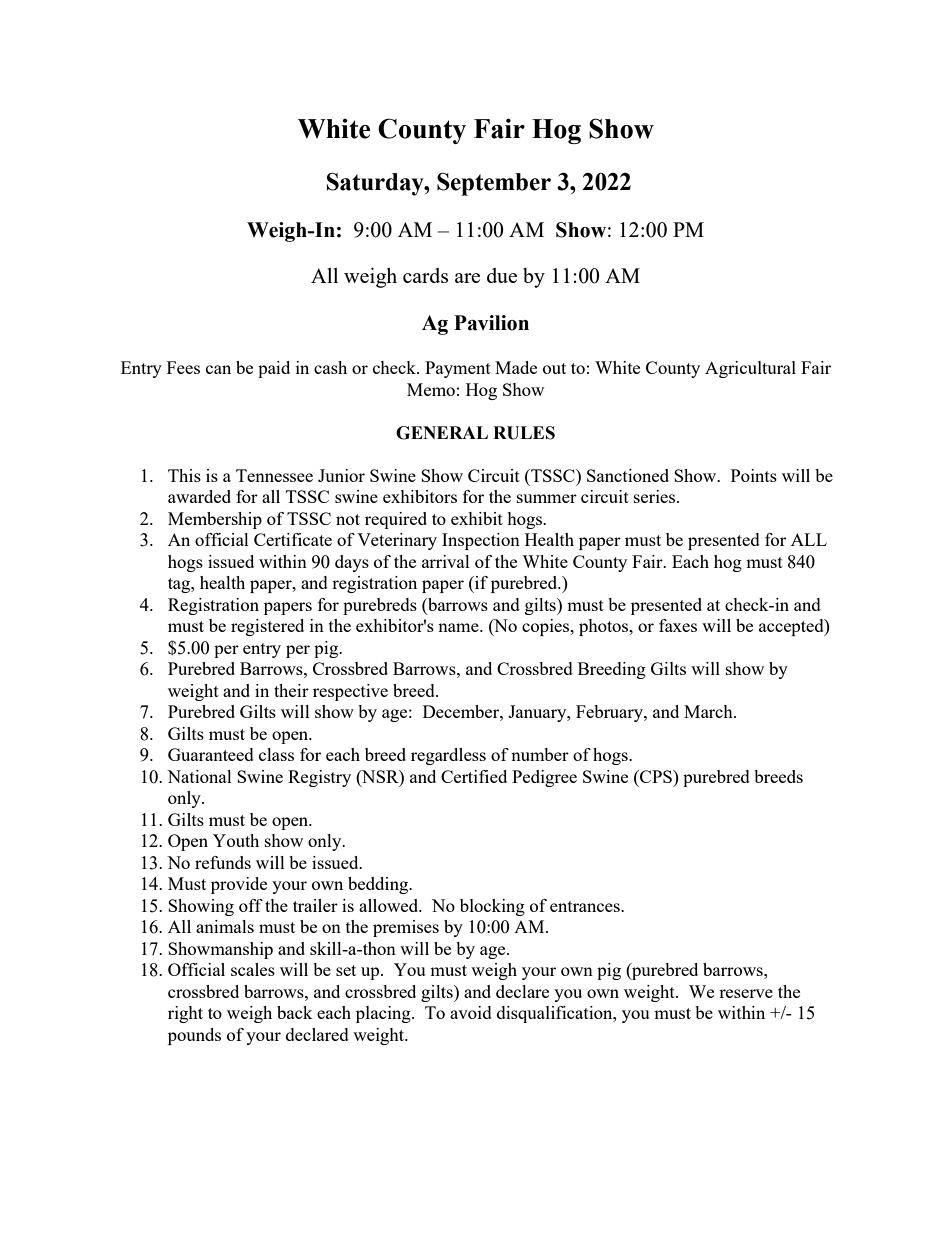  What do you see at coordinates (274, 369) in the screenshot?
I see `paid` at bounding box center [274, 369].
